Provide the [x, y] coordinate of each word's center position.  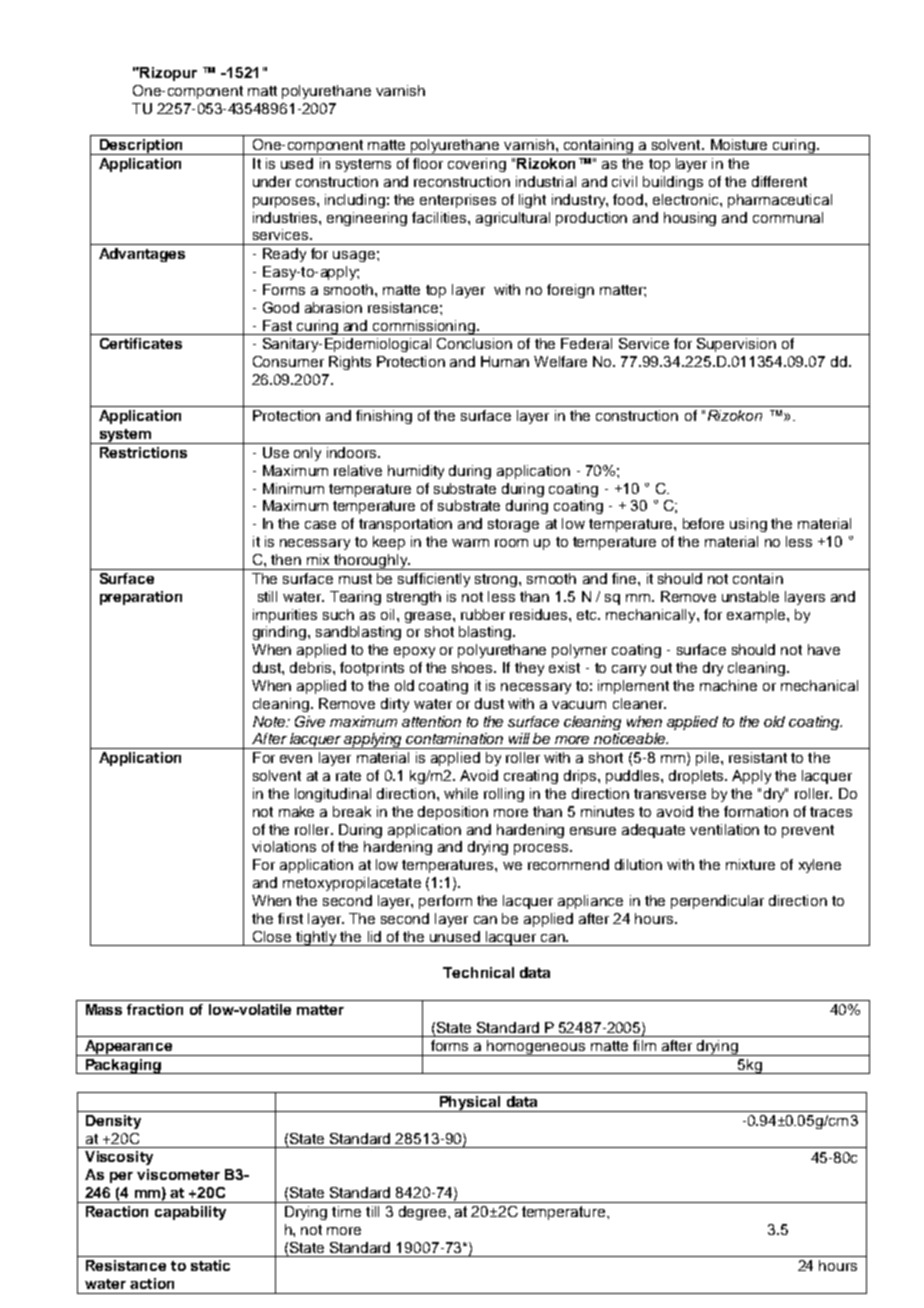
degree [422, 1213]
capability [190, 1213]
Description [141, 147]
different [779, 181]
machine [728, 685]
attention [431, 721]
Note [270, 721]
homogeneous [536, 1048]
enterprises [458, 201]
